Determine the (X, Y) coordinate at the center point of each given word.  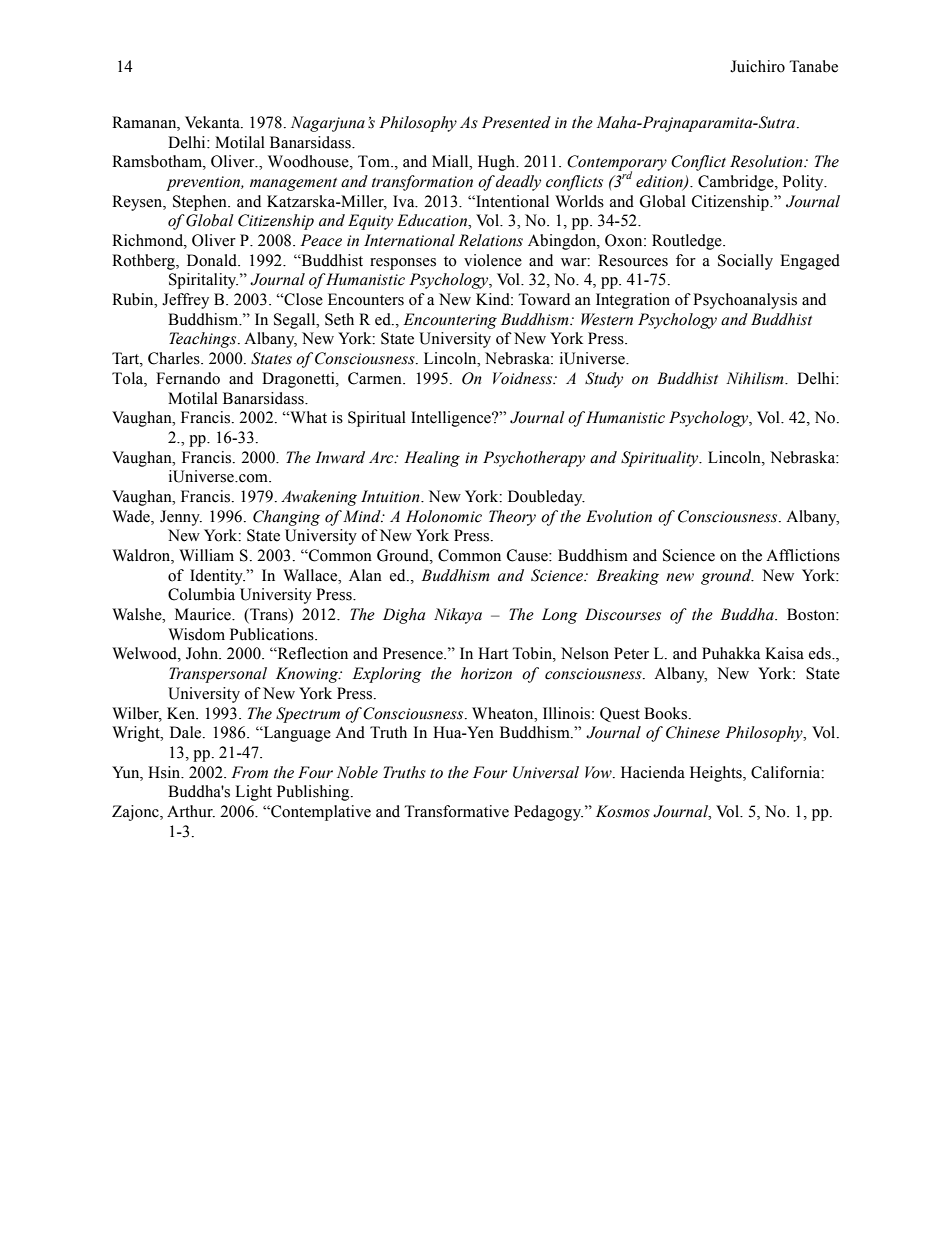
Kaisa (784, 653)
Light (253, 793)
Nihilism (756, 378)
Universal (546, 772)
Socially (745, 262)
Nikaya (458, 616)
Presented (516, 122)
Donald (213, 260)
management (293, 184)
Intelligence (452, 419)
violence (493, 260)
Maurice (204, 614)
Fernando (188, 378)
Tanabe (813, 66)
